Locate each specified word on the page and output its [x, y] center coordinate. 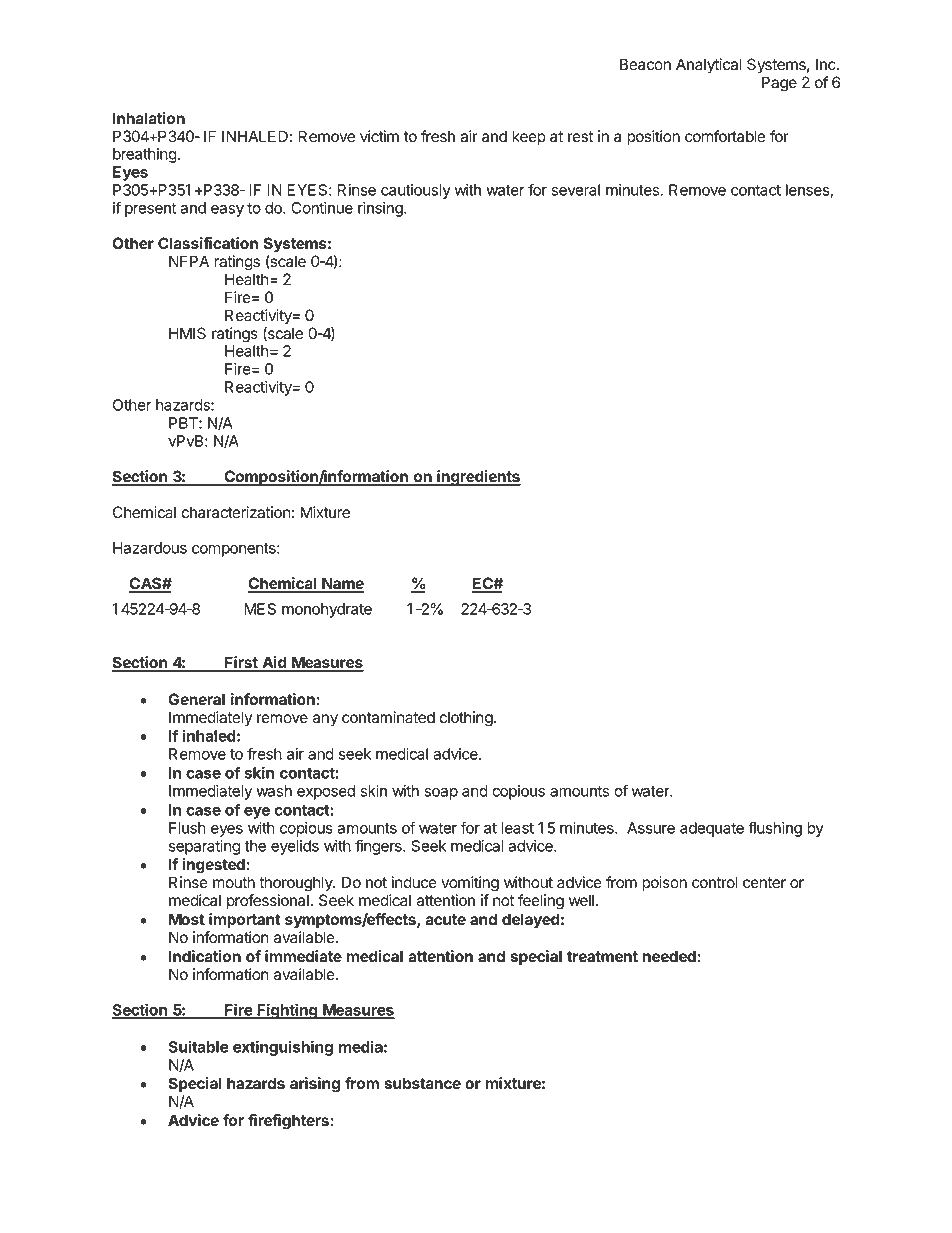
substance [422, 1083]
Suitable [198, 1046]
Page [779, 84]
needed [669, 956]
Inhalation [149, 118]
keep [529, 138]
